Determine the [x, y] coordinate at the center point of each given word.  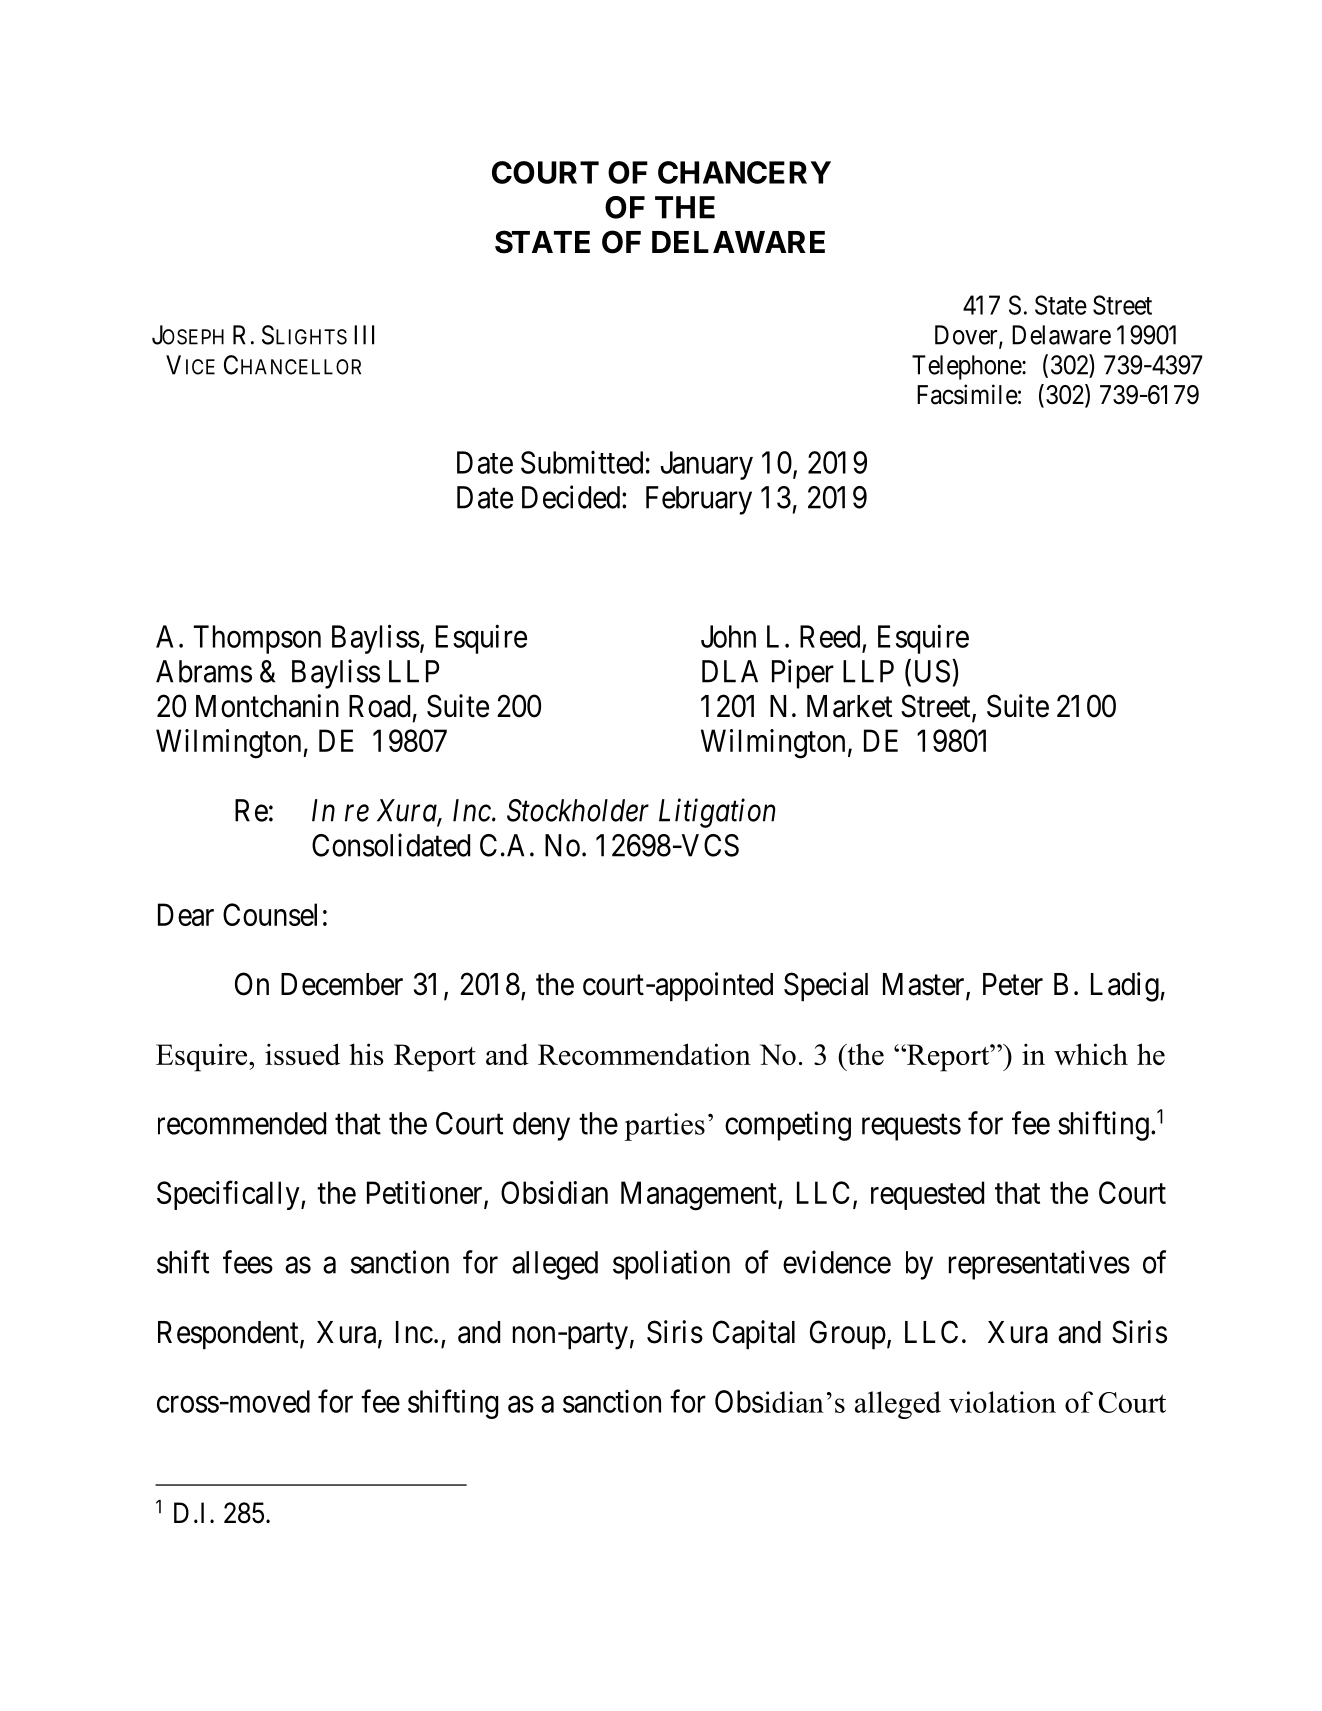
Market [849, 706]
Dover [967, 336]
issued [302, 1054]
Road [379, 706]
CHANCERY [744, 172]
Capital [754, 1334]
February [699, 500]
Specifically [229, 1195]
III [364, 335]
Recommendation [644, 1054]
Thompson [257, 639]
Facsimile [967, 394]
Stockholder [578, 810]
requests [911, 1127]
